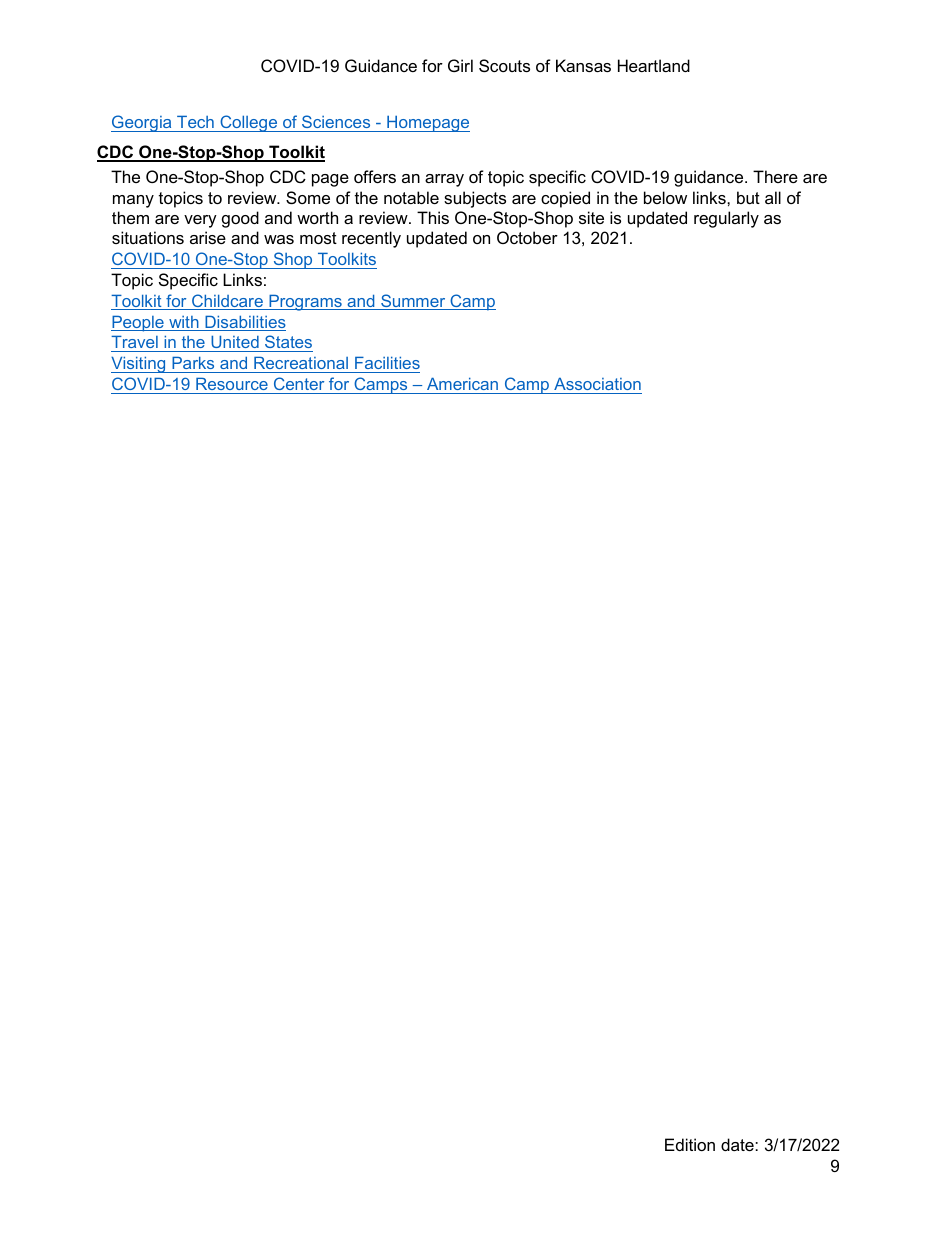  I want to click on Facilities, so click(386, 364).
